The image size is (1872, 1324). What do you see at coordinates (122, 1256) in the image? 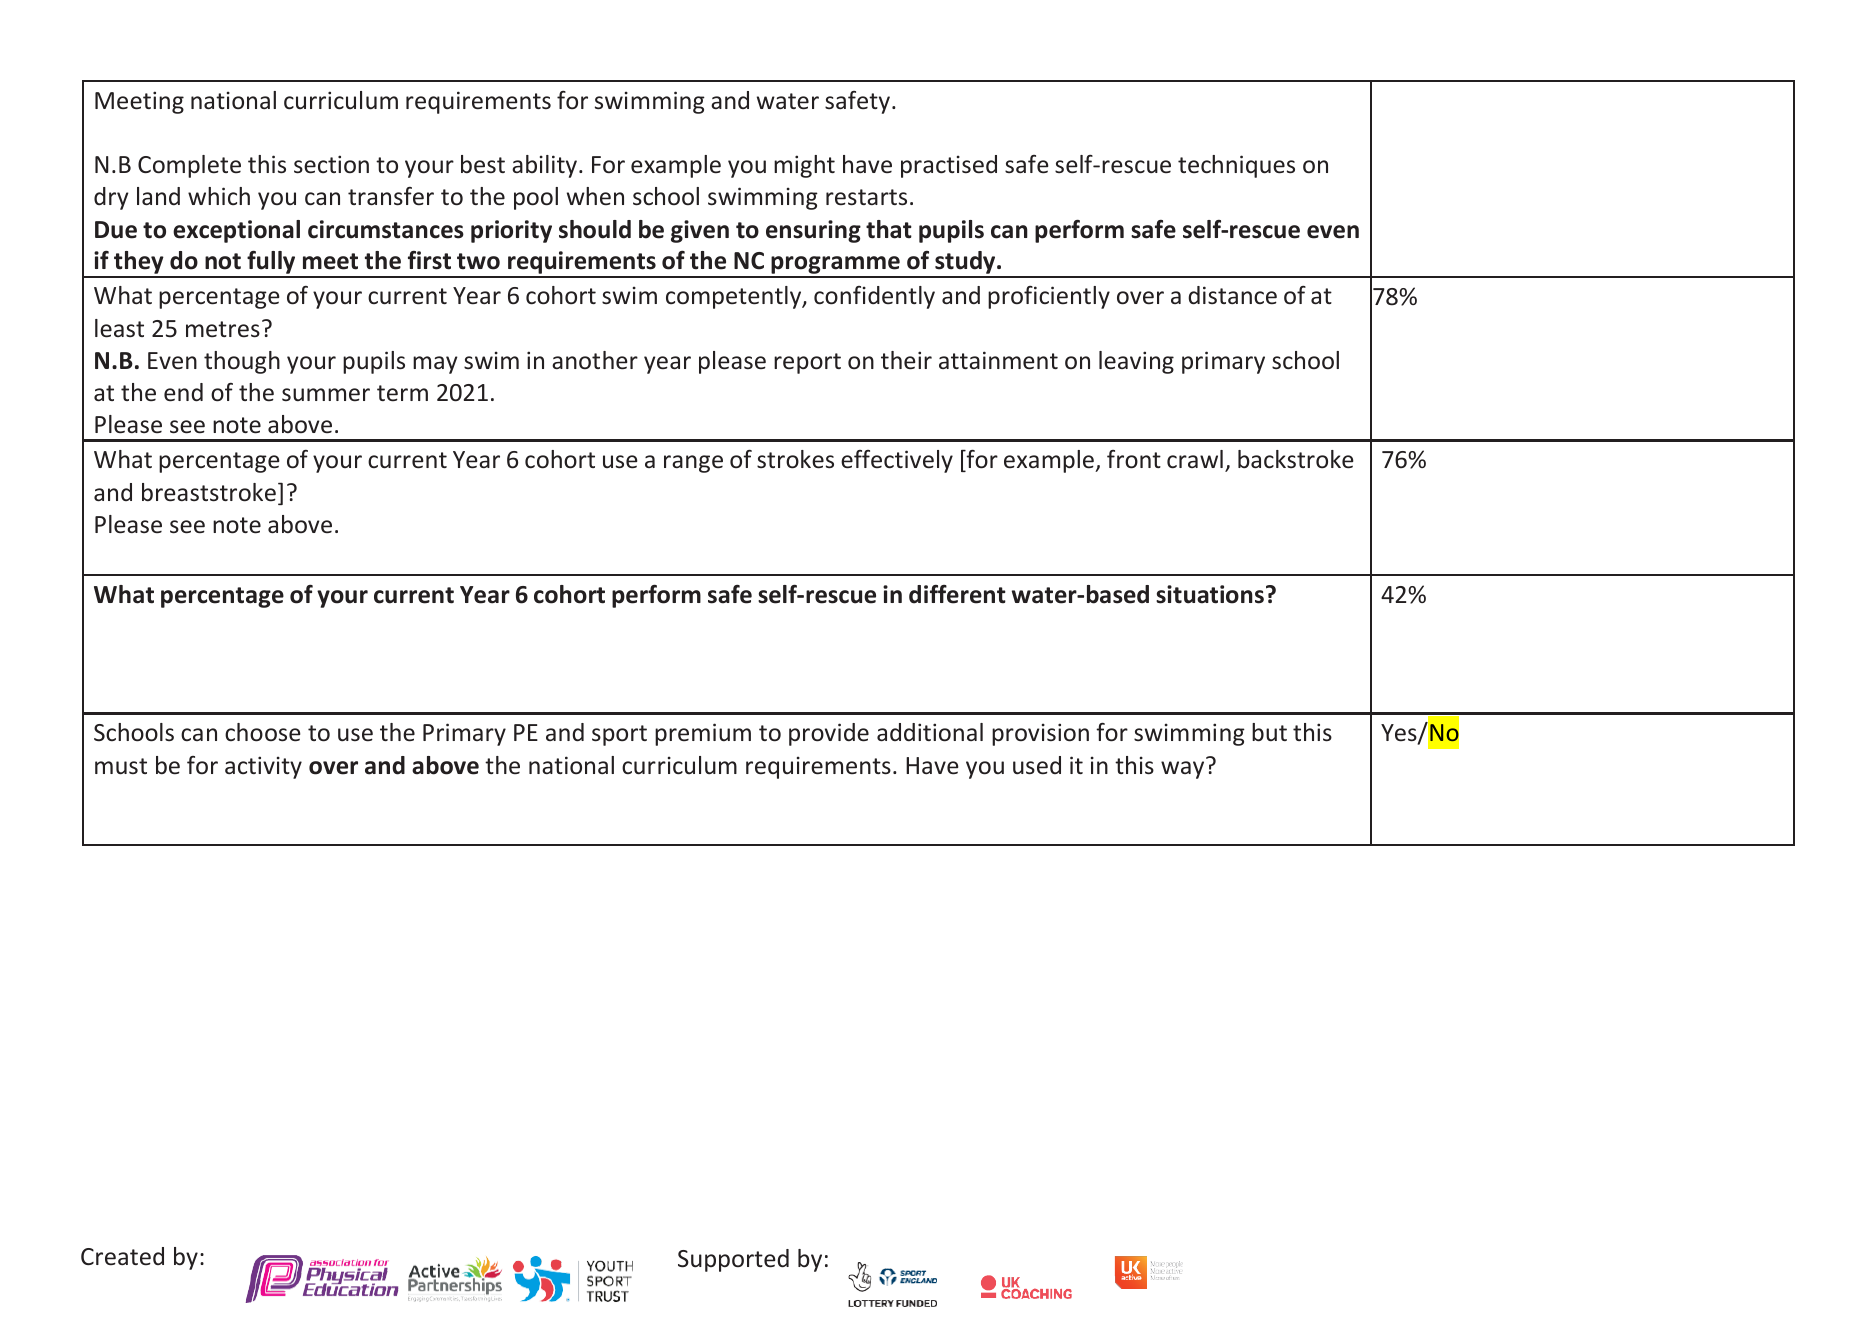
I see `Created` at bounding box center [122, 1256].
